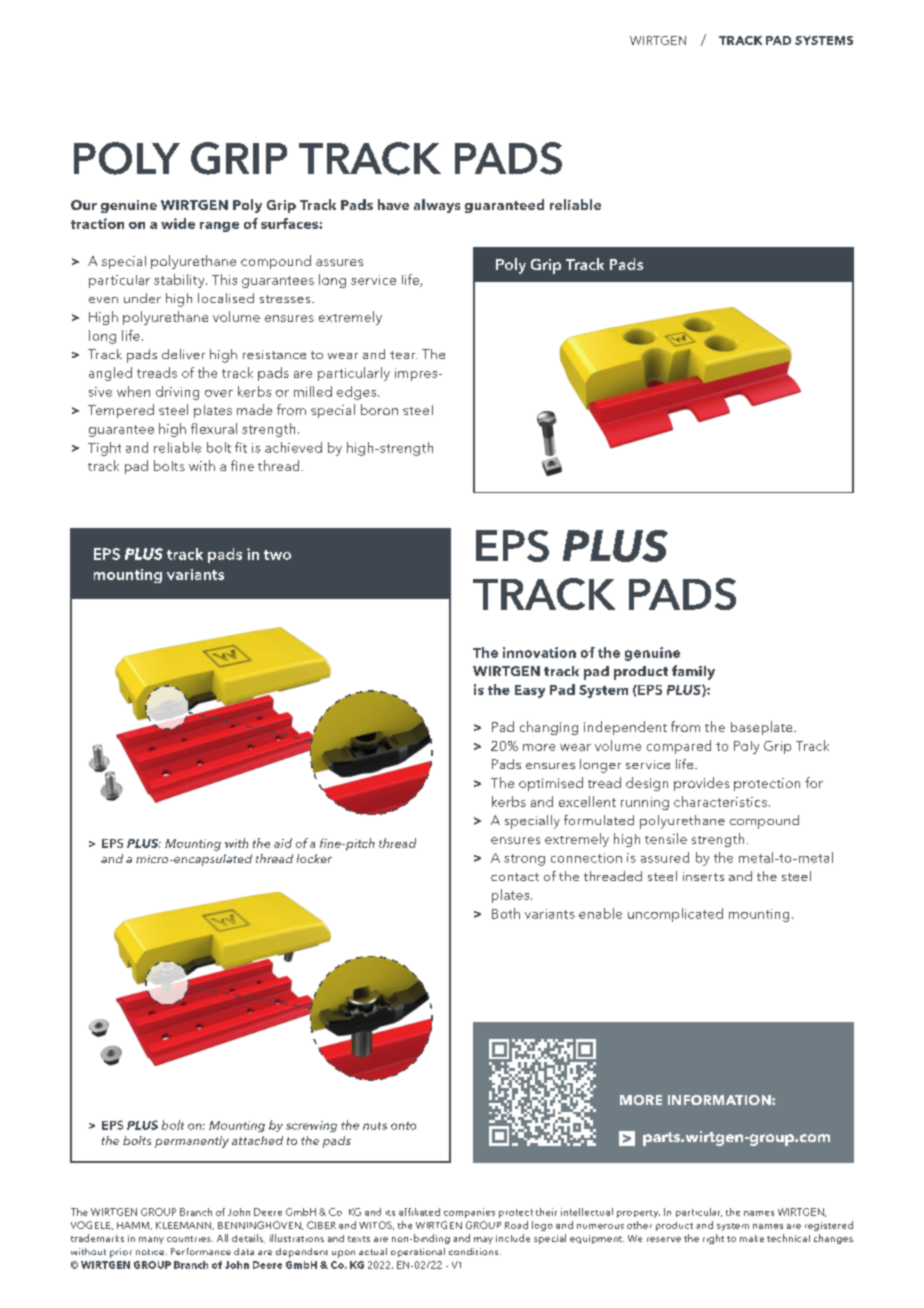 The height and width of the screenshot is (1308, 924). What do you see at coordinates (693, 672) in the screenshot?
I see `family` at bounding box center [693, 672].
